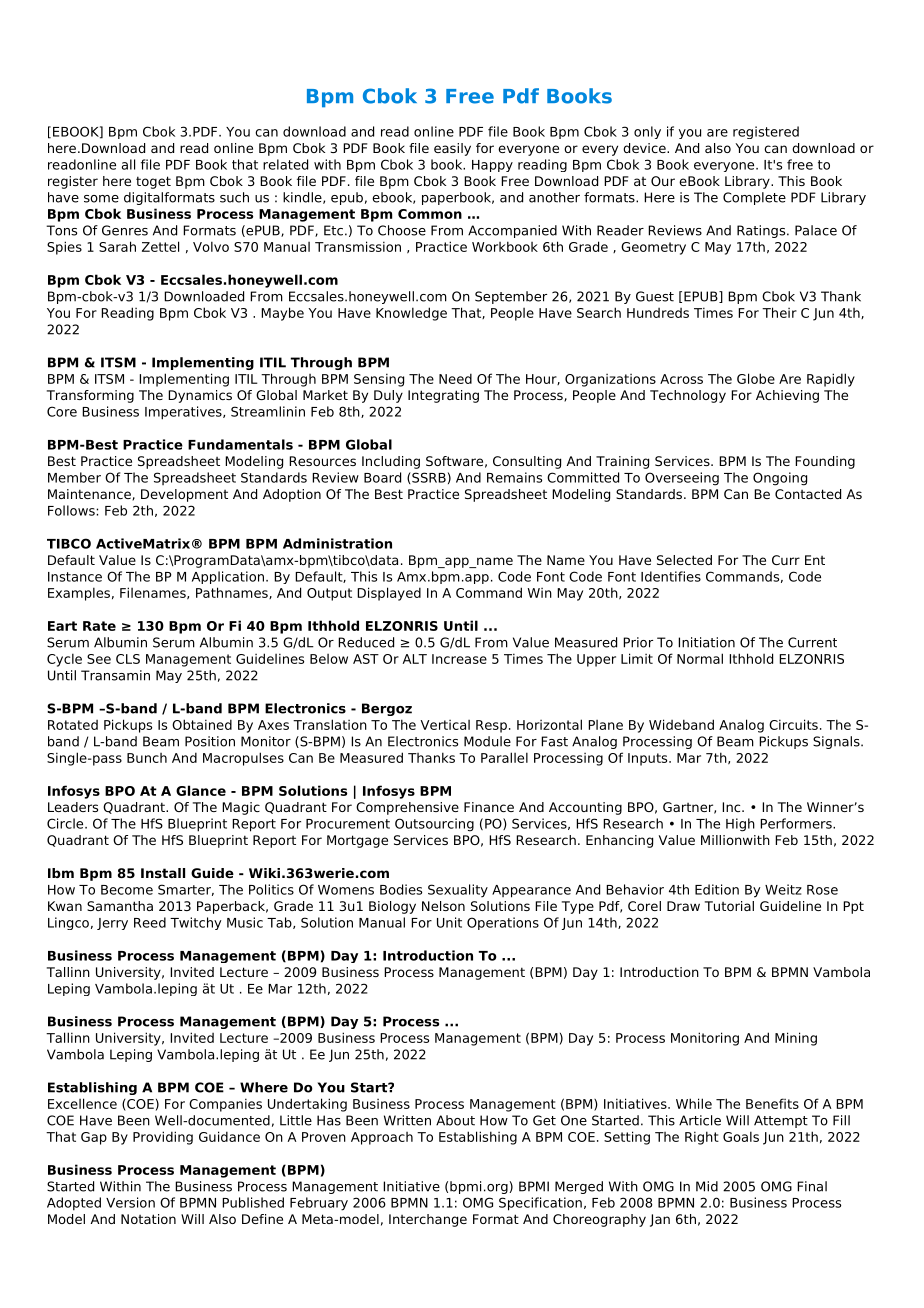 The image size is (924, 1308). I want to click on Version, so click(130, 1202).
